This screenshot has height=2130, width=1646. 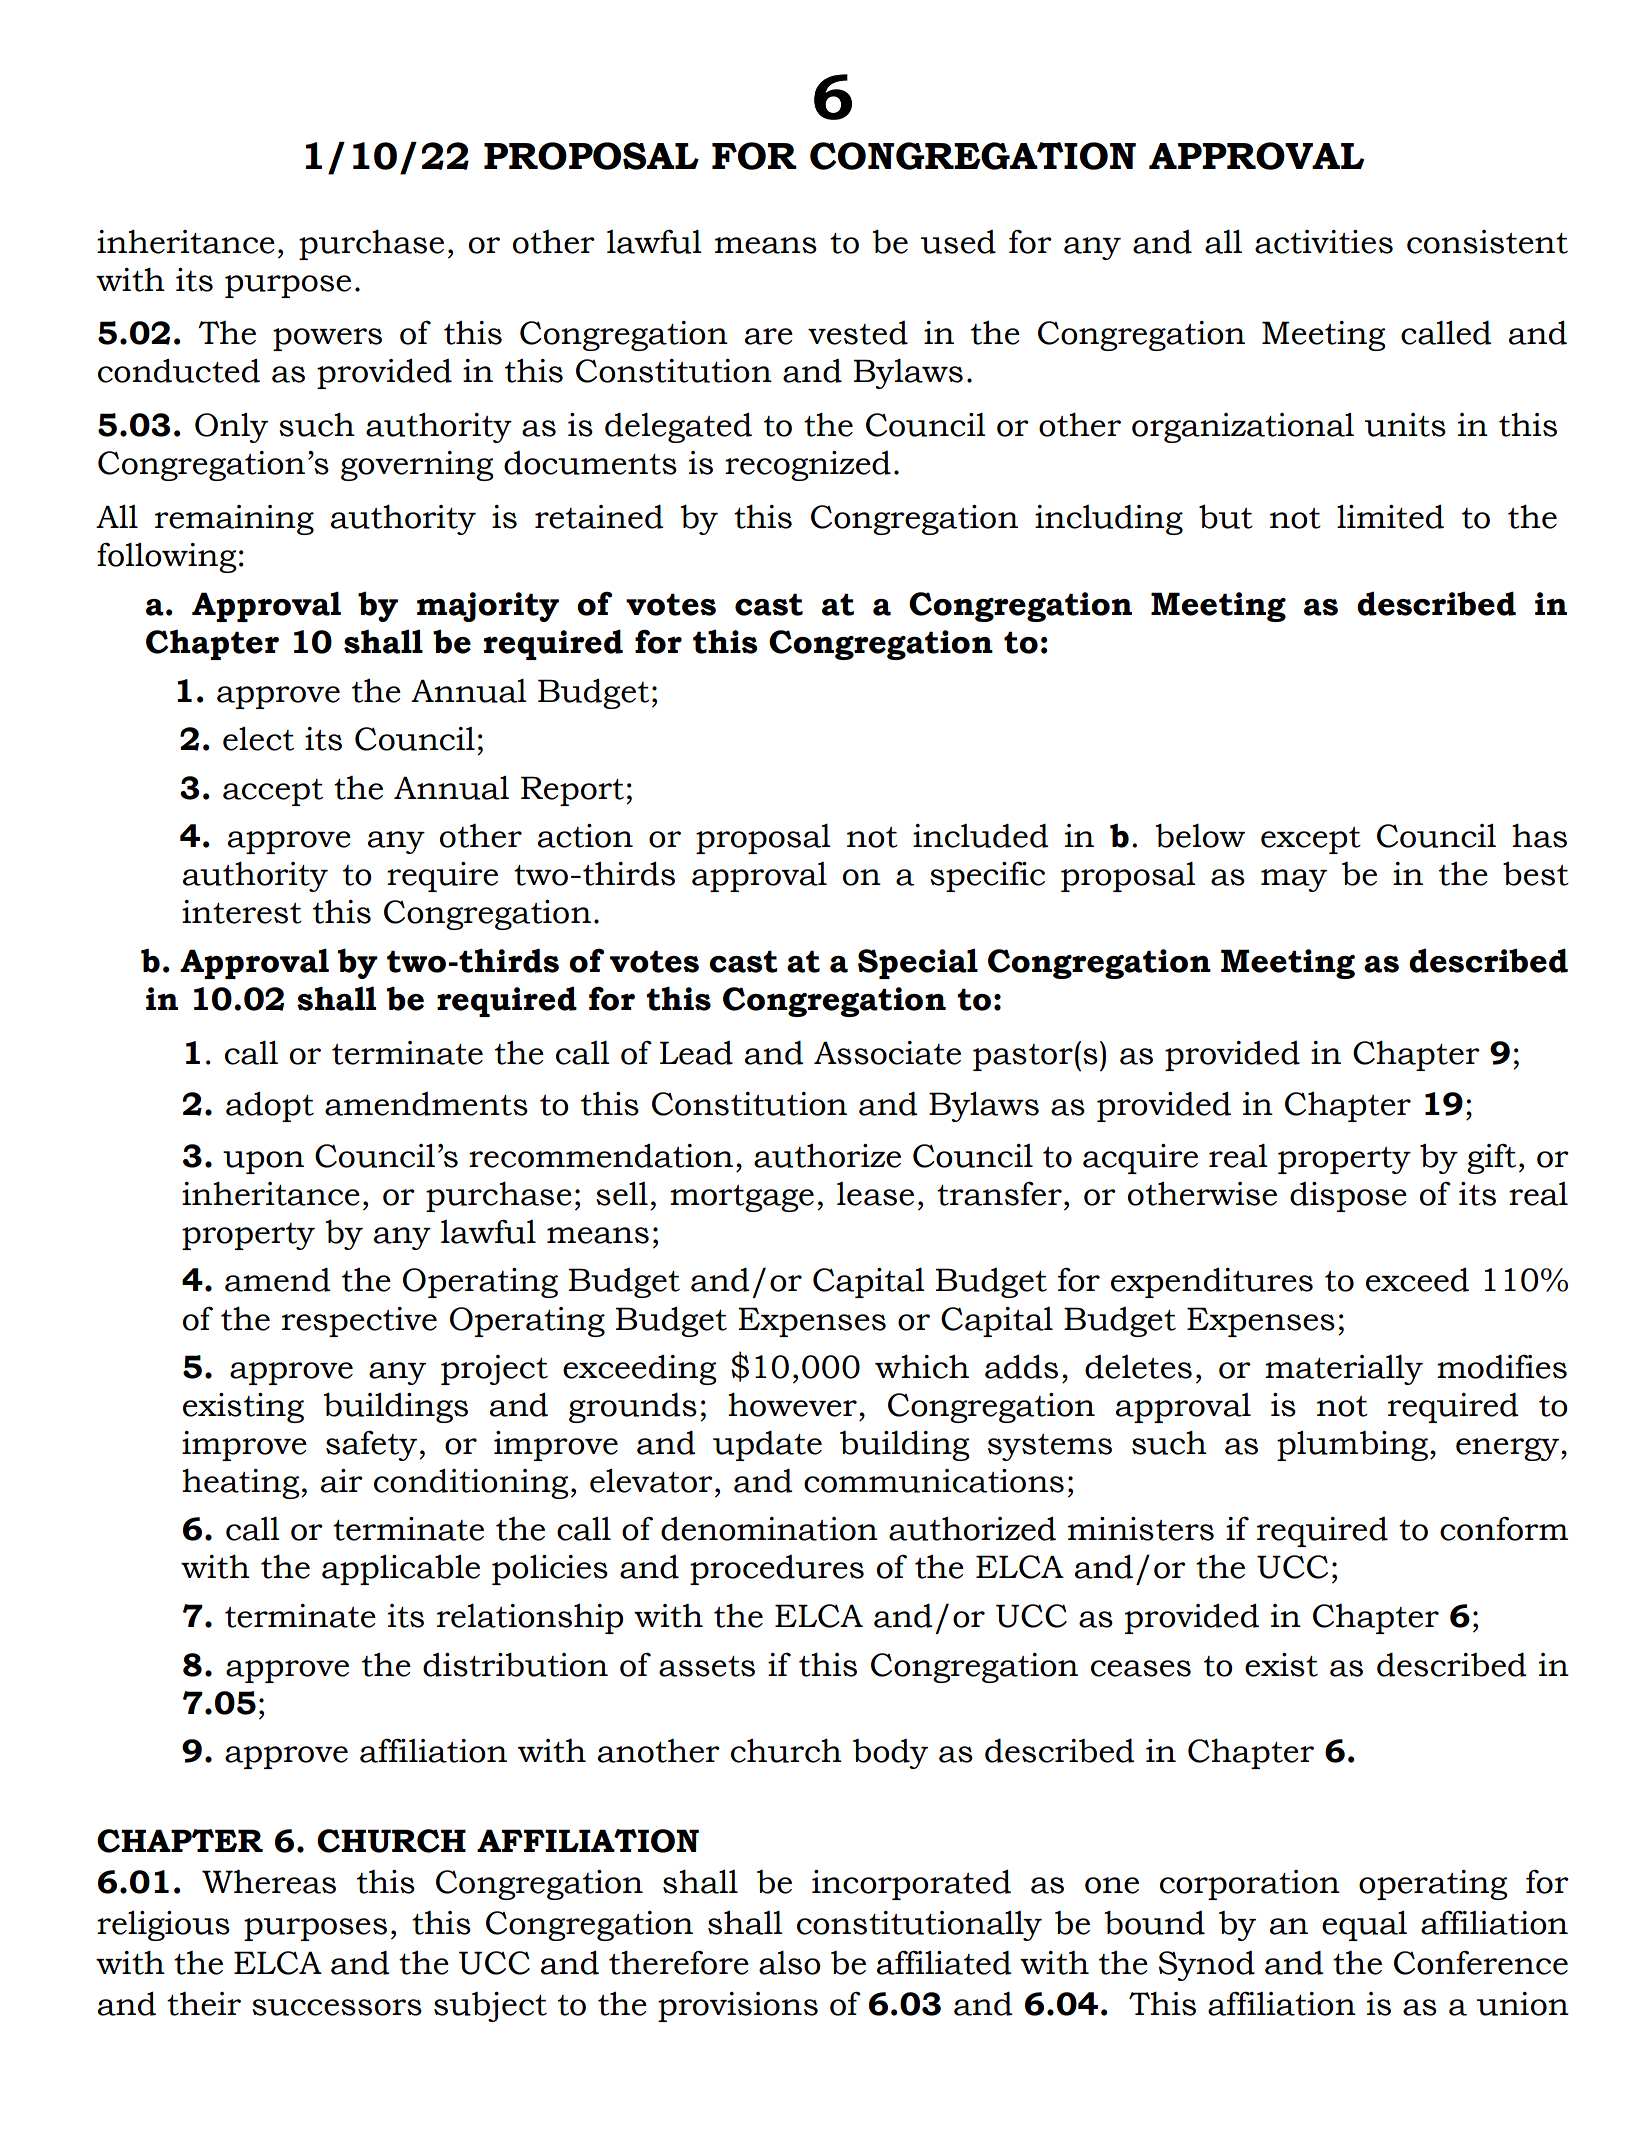 What do you see at coordinates (875, 1194) in the screenshot?
I see `lease` at bounding box center [875, 1194].
